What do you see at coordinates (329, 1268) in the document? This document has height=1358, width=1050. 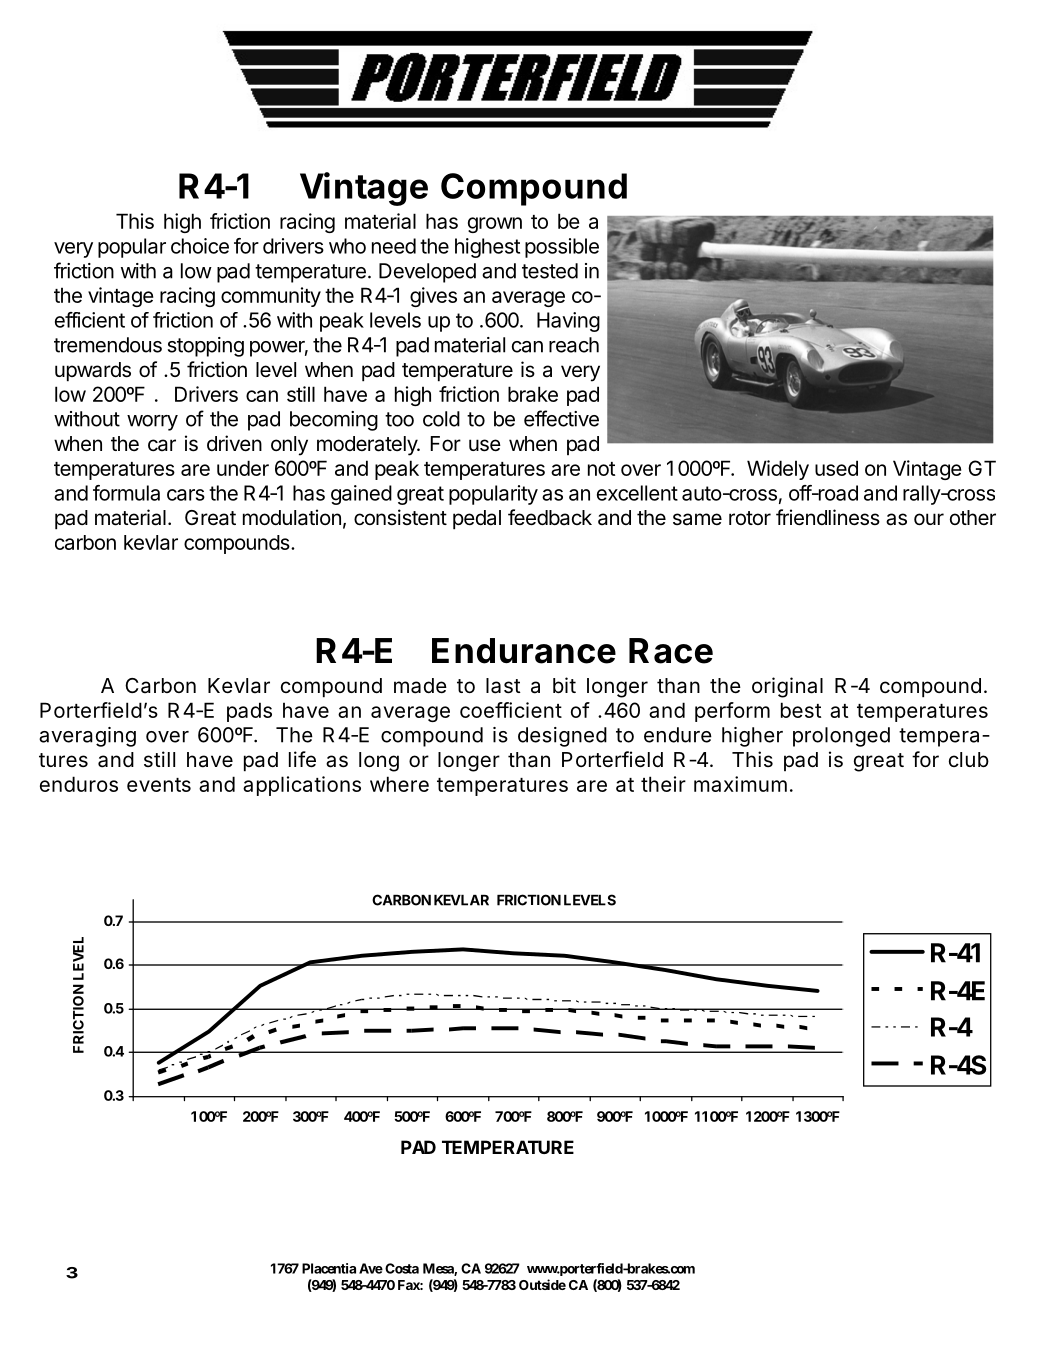 I see `Placentia` at bounding box center [329, 1268].
